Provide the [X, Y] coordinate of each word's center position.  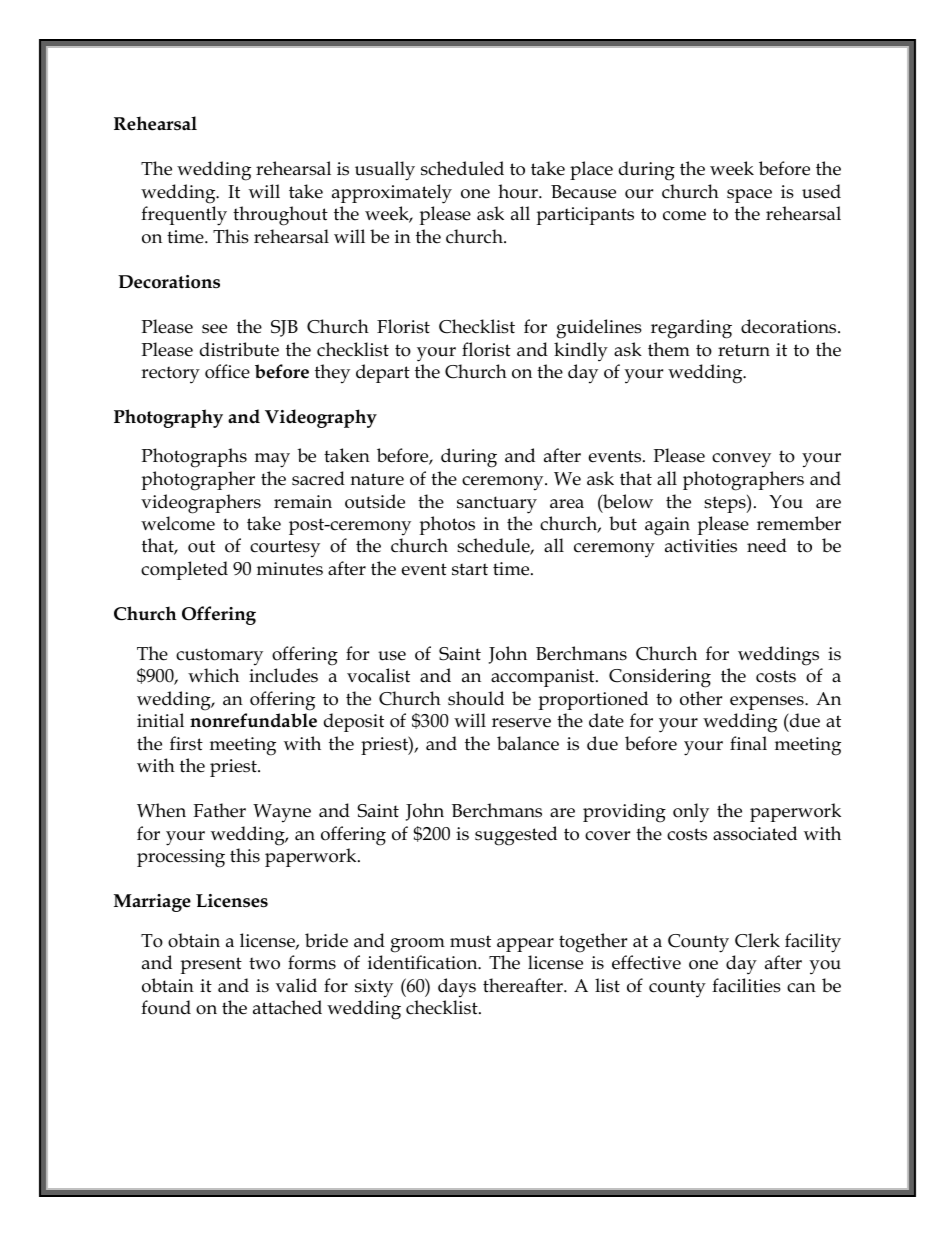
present [211, 965]
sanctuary [497, 505]
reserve [521, 723]
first [186, 743]
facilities [746, 985]
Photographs [194, 458]
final [748, 743]
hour [519, 191]
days [457, 988]
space [749, 196]
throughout [280, 216]
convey [741, 460]
